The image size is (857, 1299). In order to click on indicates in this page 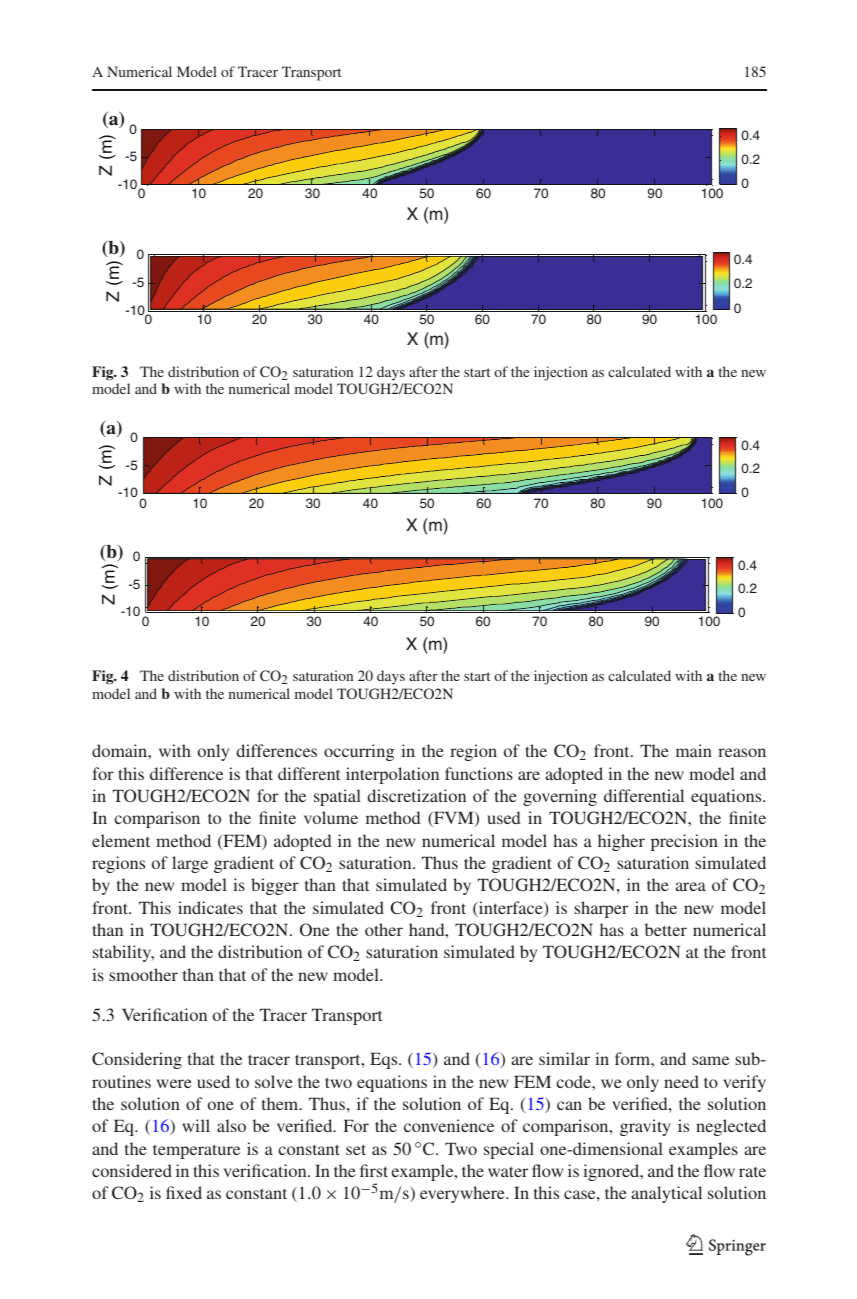, I will do `click(210, 907)`.
